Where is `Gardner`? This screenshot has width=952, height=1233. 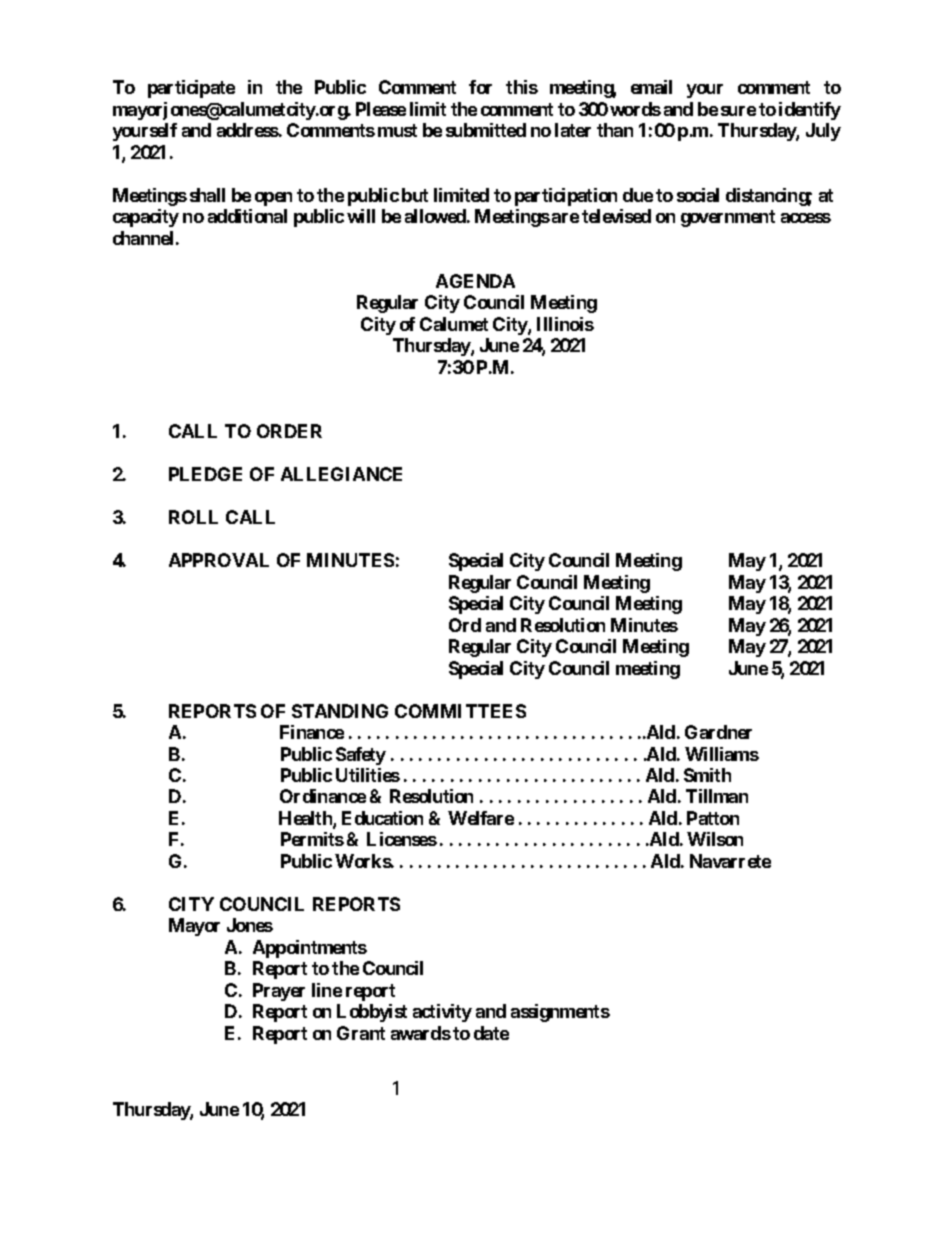
Gardner is located at coordinates (718, 732).
